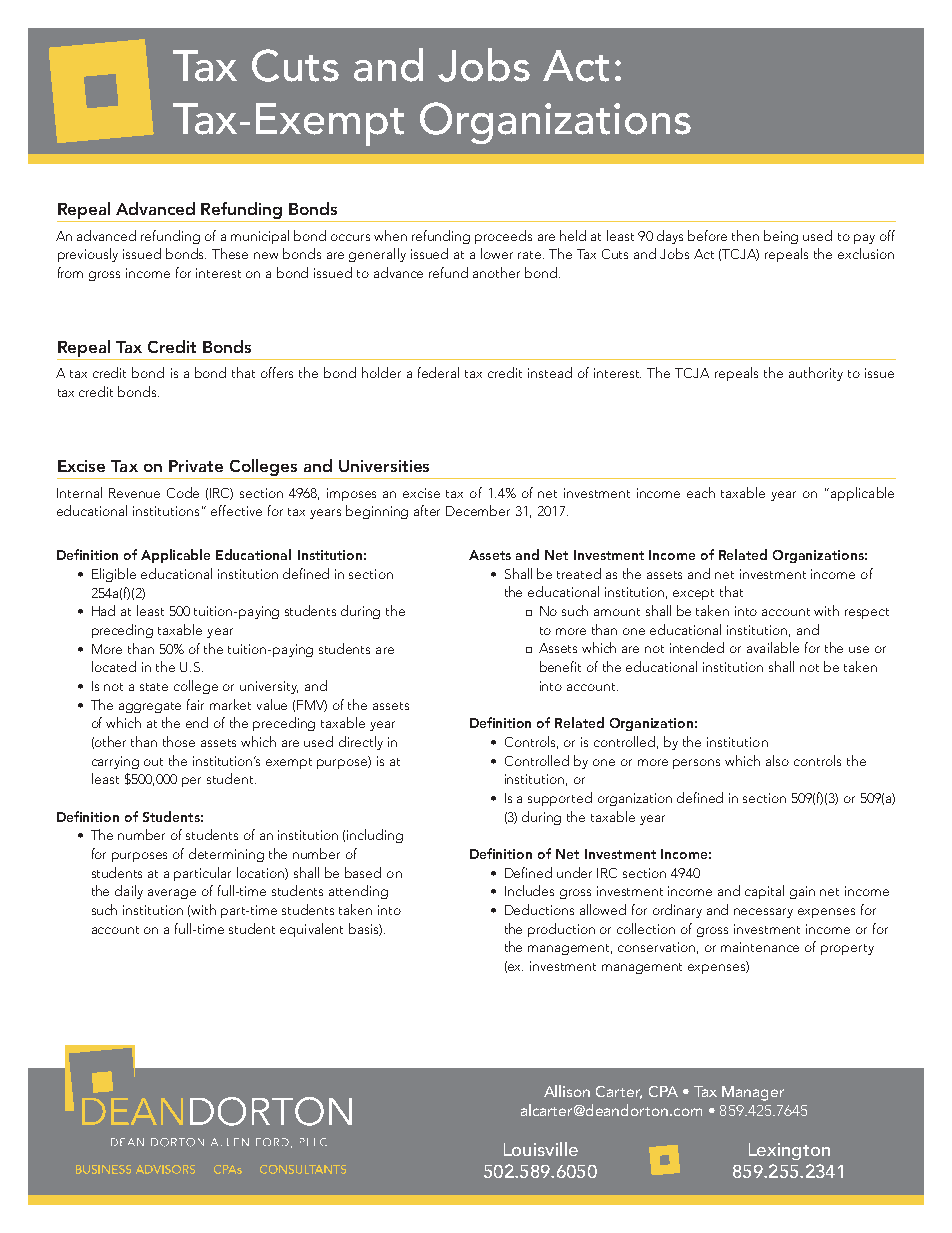  Describe the element at coordinates (311, 930) in the document. I see `equivalent` at that location.
